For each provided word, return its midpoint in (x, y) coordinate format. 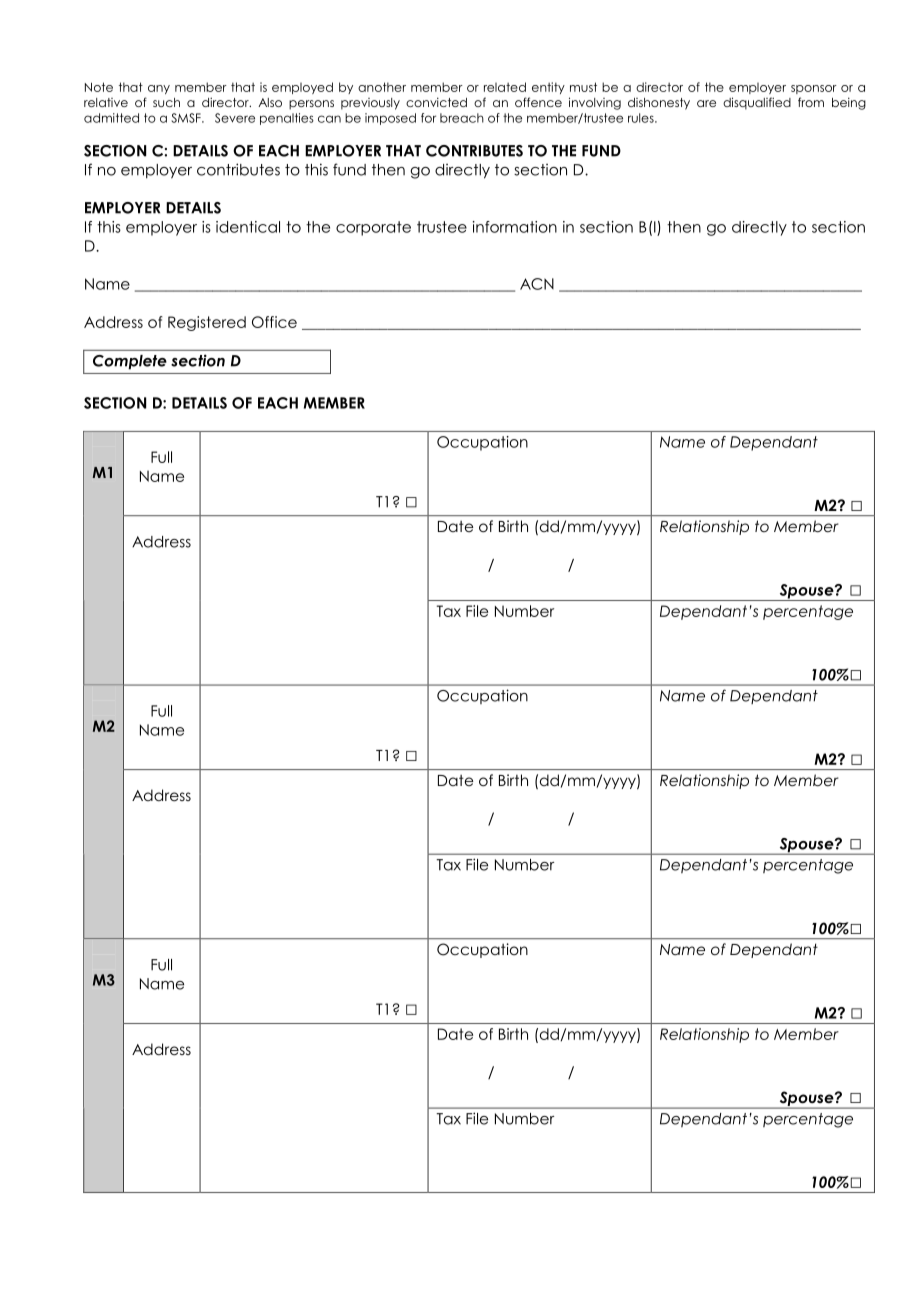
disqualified (757, 103)
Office (274, 322)
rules (642, 118)
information (515, 227)
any (159, 89)
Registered (207, 323)
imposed (390, 119)
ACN (537, 284)
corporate (373, 228)
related (505, 87)
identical (248, 227)
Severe (235, 118)
